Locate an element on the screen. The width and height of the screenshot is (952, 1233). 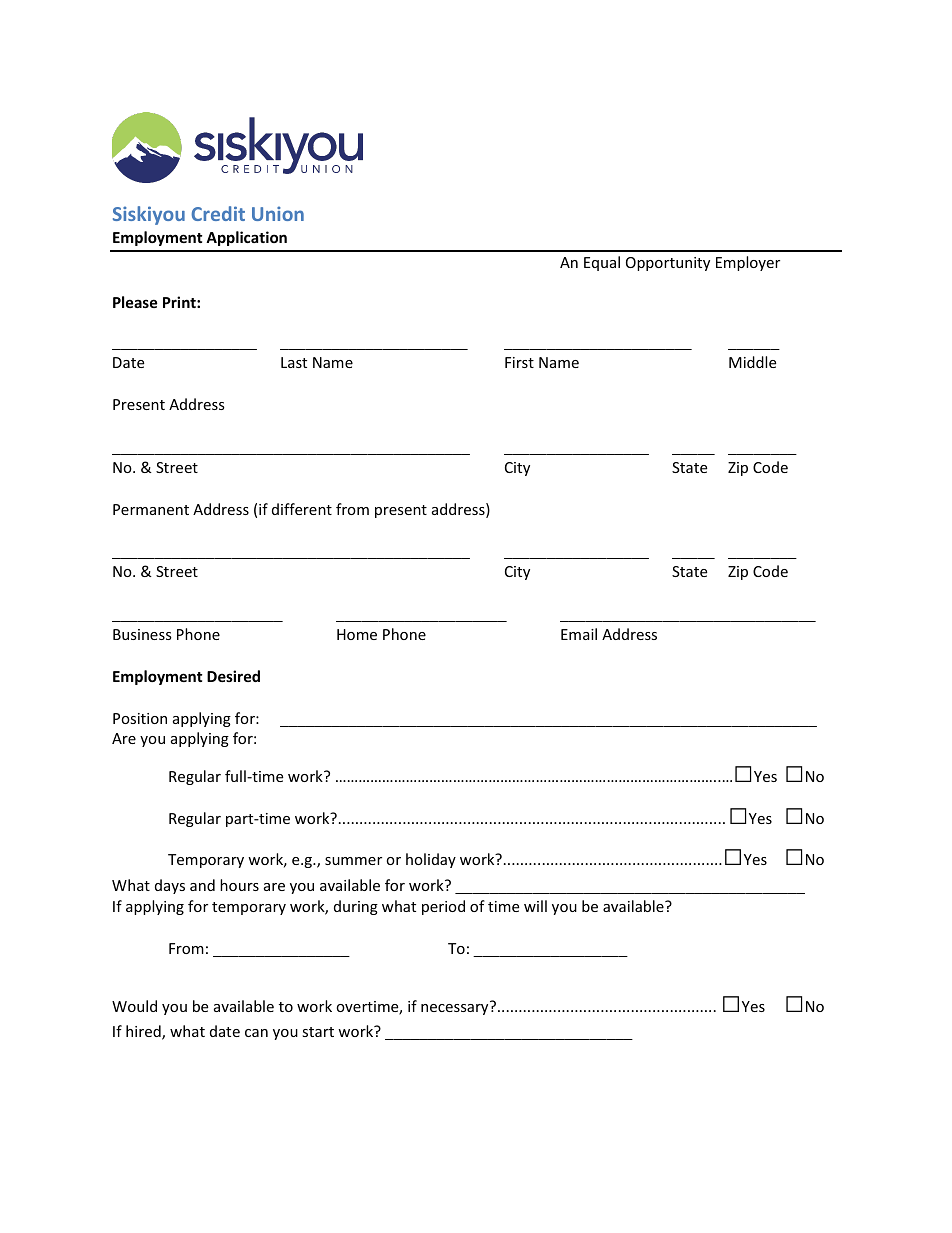
can is located at coordinates (256, 1033).
